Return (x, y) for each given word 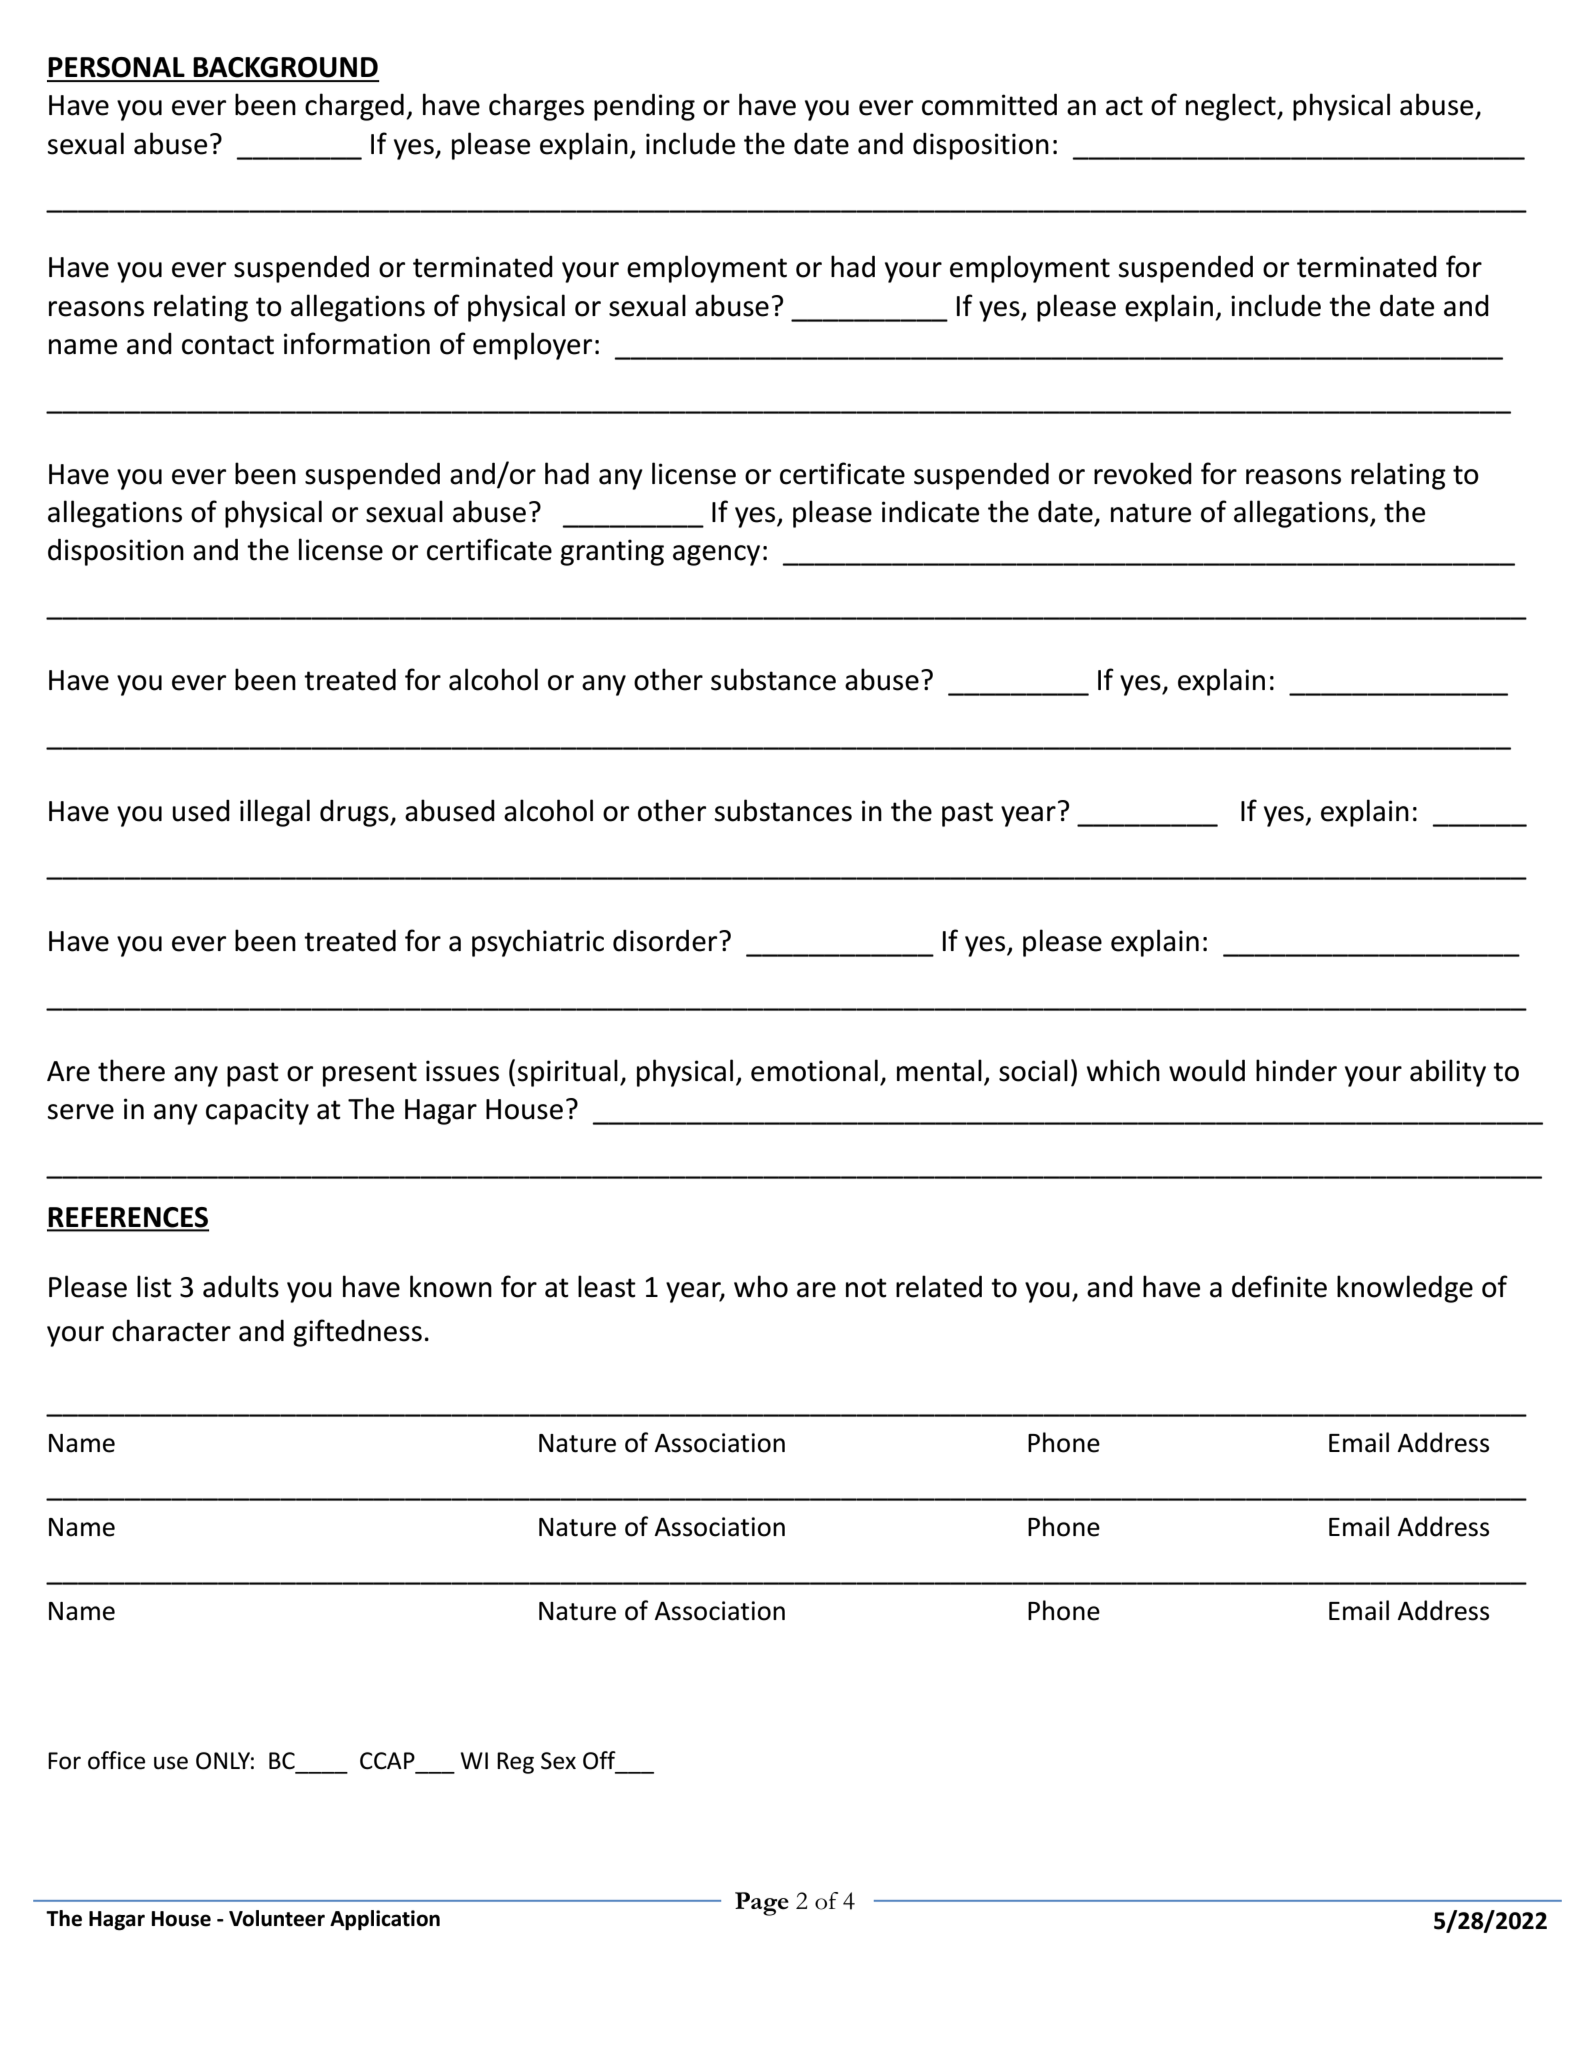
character (171, 1330)
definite (1279, 1286)
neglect (1232, 107)
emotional (814, 1070)
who (761, 1286)
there (131, 1070)
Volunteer (277, 1918)
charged (354, 107)
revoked (1143, 473)
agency (716, 555)
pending (644, 107)
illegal (275, 813)
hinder (1296, 1070)
